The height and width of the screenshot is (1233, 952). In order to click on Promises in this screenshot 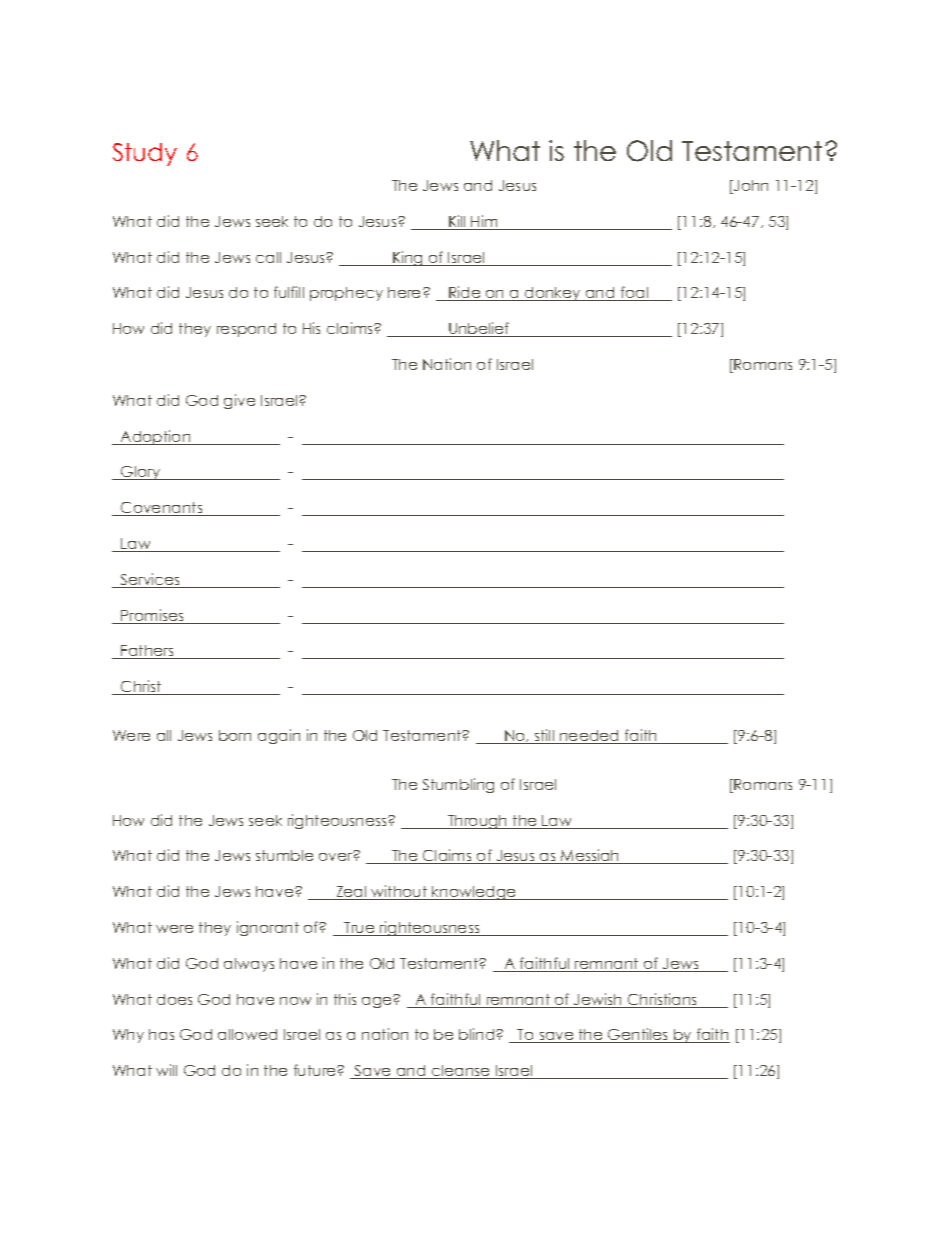, I will do `click(153, 616)`.
